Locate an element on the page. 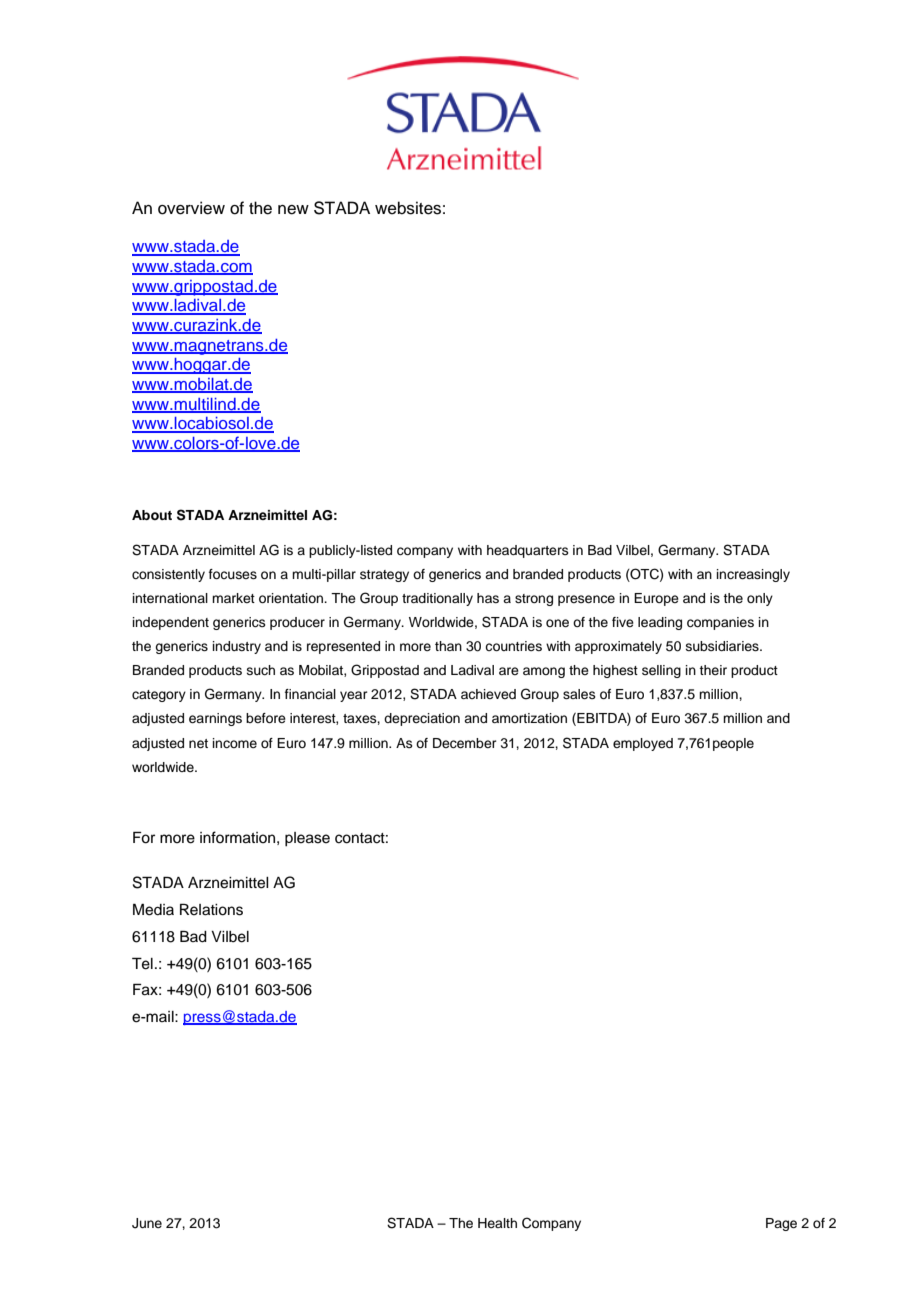  new is located at coordinates (293, 210).
